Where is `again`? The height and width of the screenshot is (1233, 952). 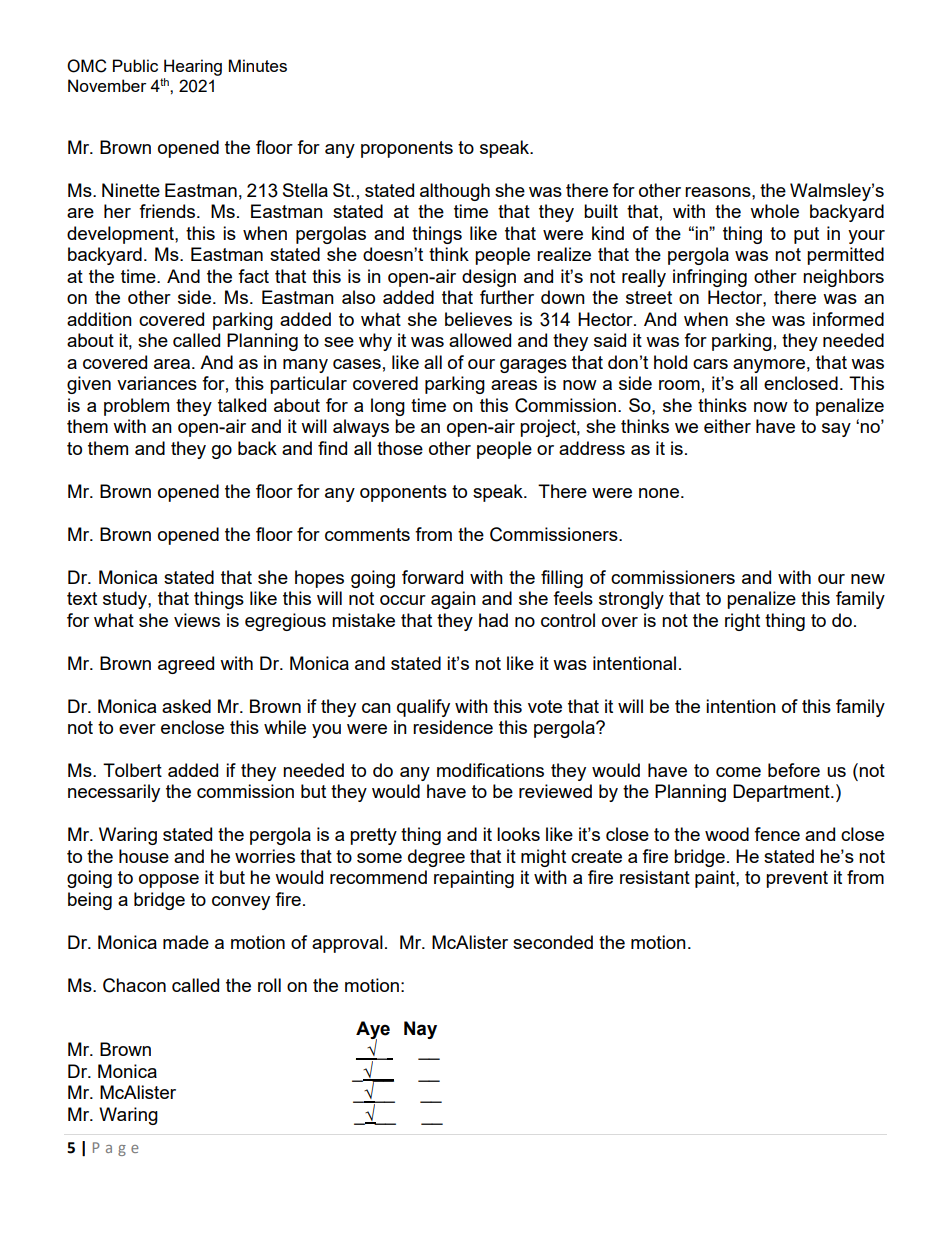
again is located at coordinates (453, 600).
